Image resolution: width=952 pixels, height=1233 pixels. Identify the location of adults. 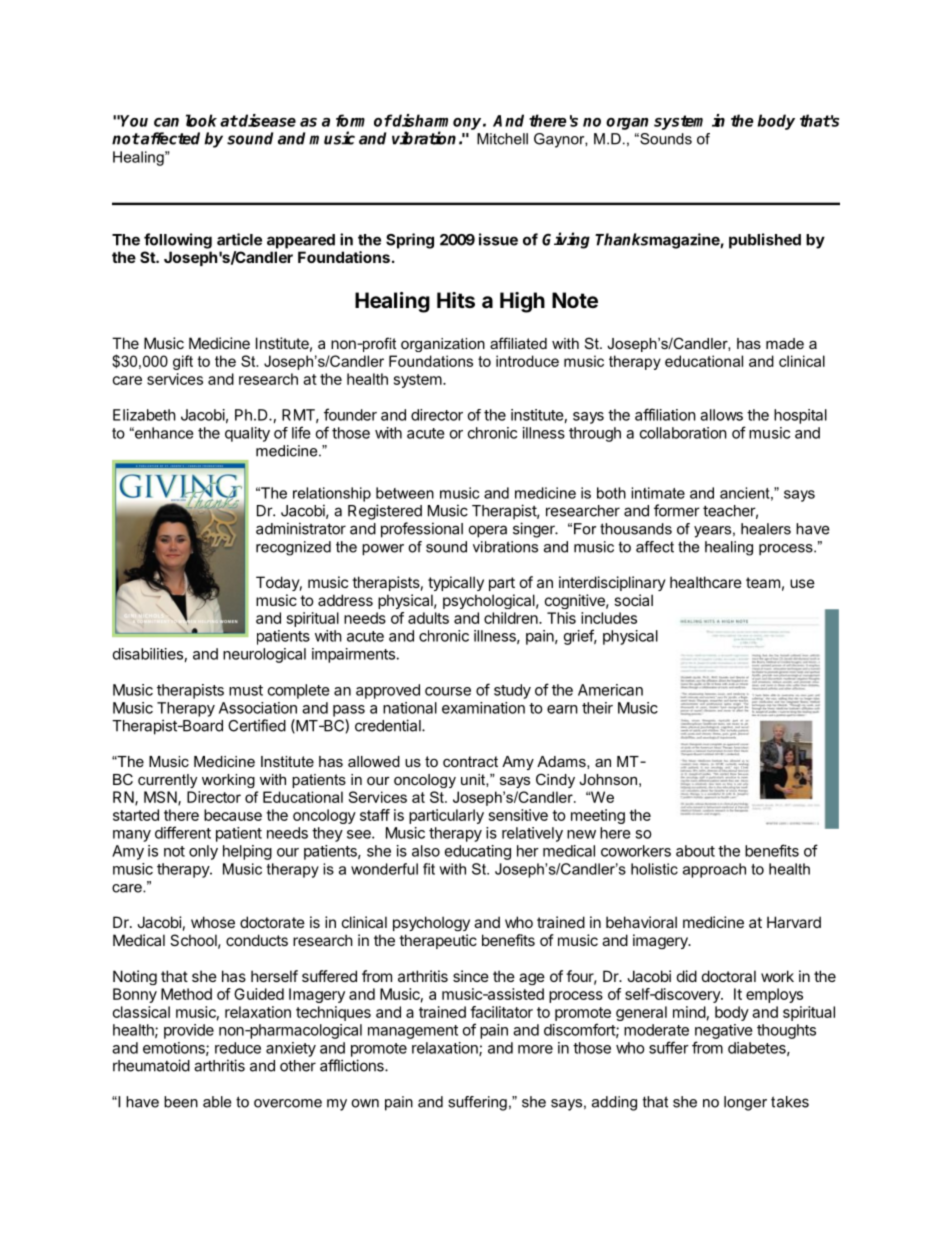
(428, 618).
